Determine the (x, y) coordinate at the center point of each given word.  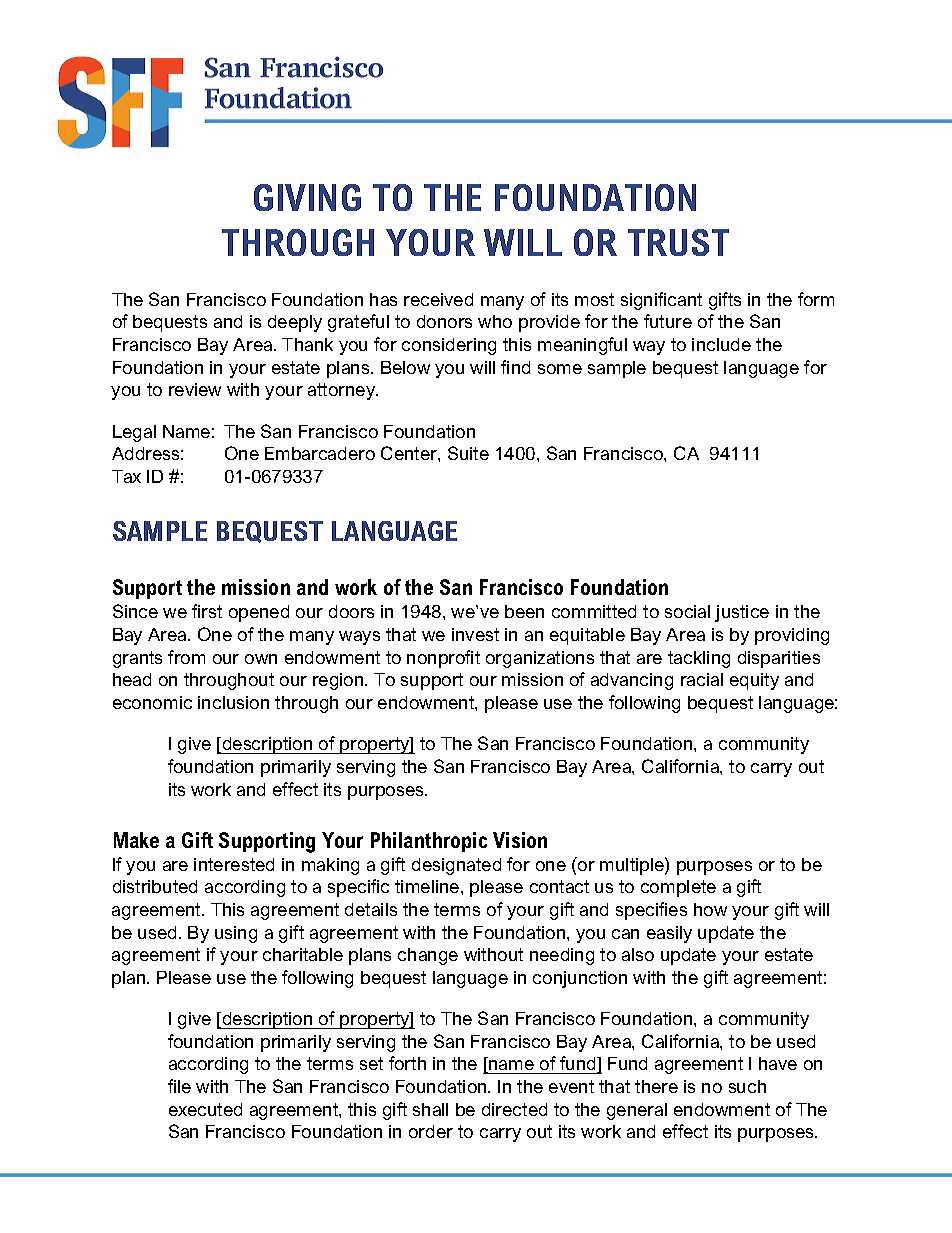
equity (754, 681)
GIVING (307, 197)
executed (205, 1109)
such (747, 1086)
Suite (468, 453)
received (438, 299)
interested (234, 864)
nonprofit (443, 659)
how (710, 909)
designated (456, 866)
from (186, 657)
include (721, 344)
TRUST (678, 242)
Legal (134, 433)
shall (430, 1109)
